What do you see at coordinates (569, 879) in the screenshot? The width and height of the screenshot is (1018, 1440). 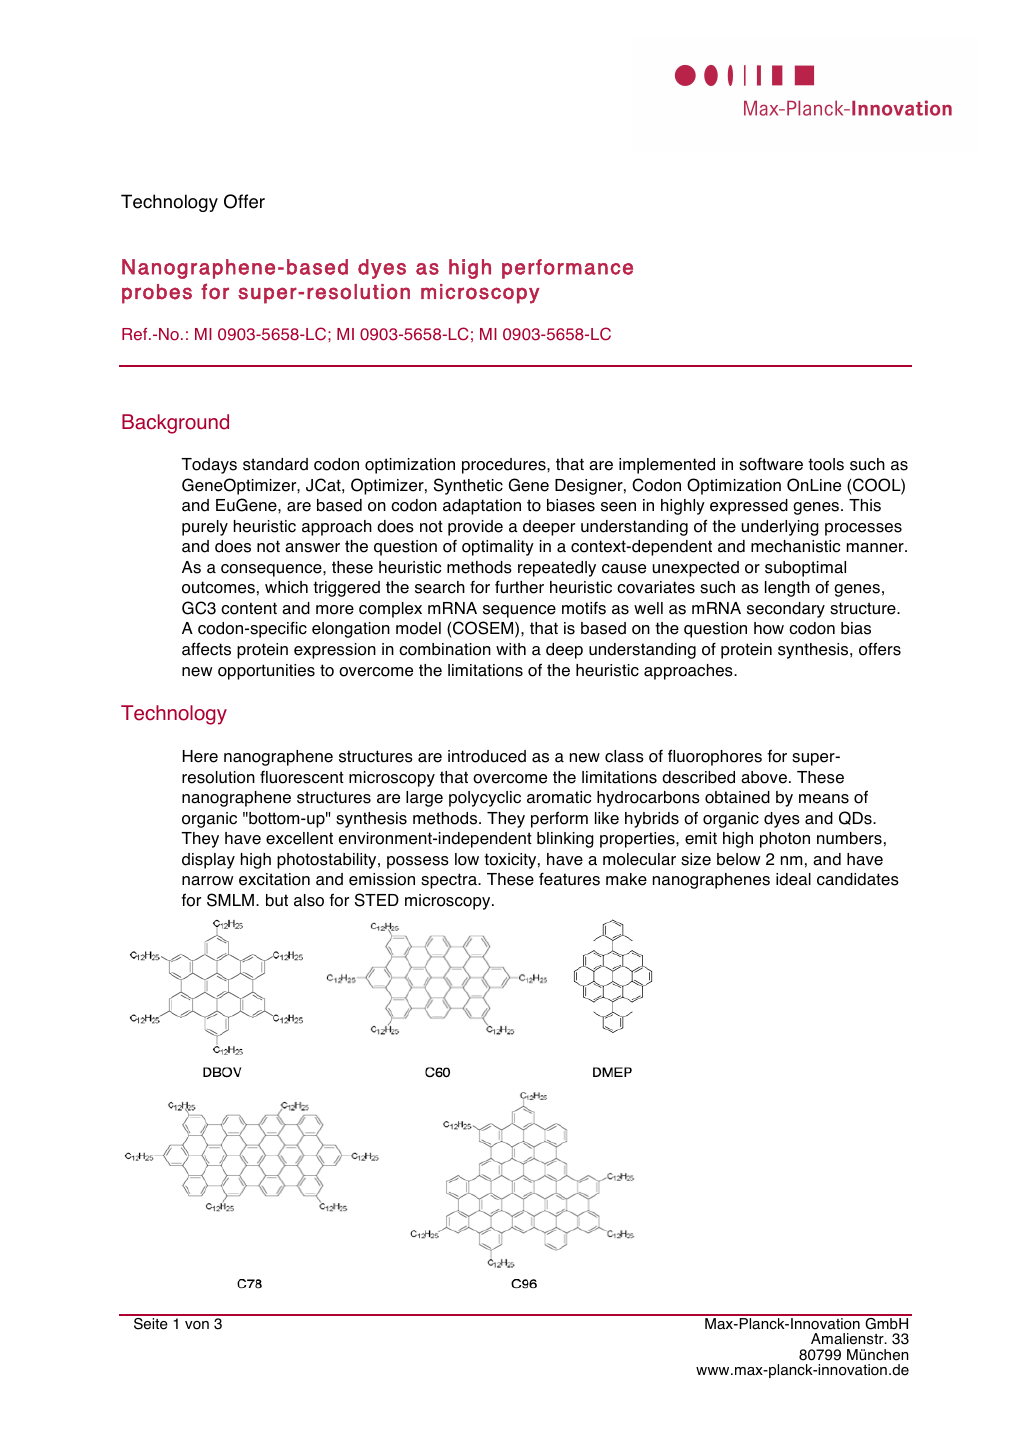 I see `features` at bounding box center [569, 879].
